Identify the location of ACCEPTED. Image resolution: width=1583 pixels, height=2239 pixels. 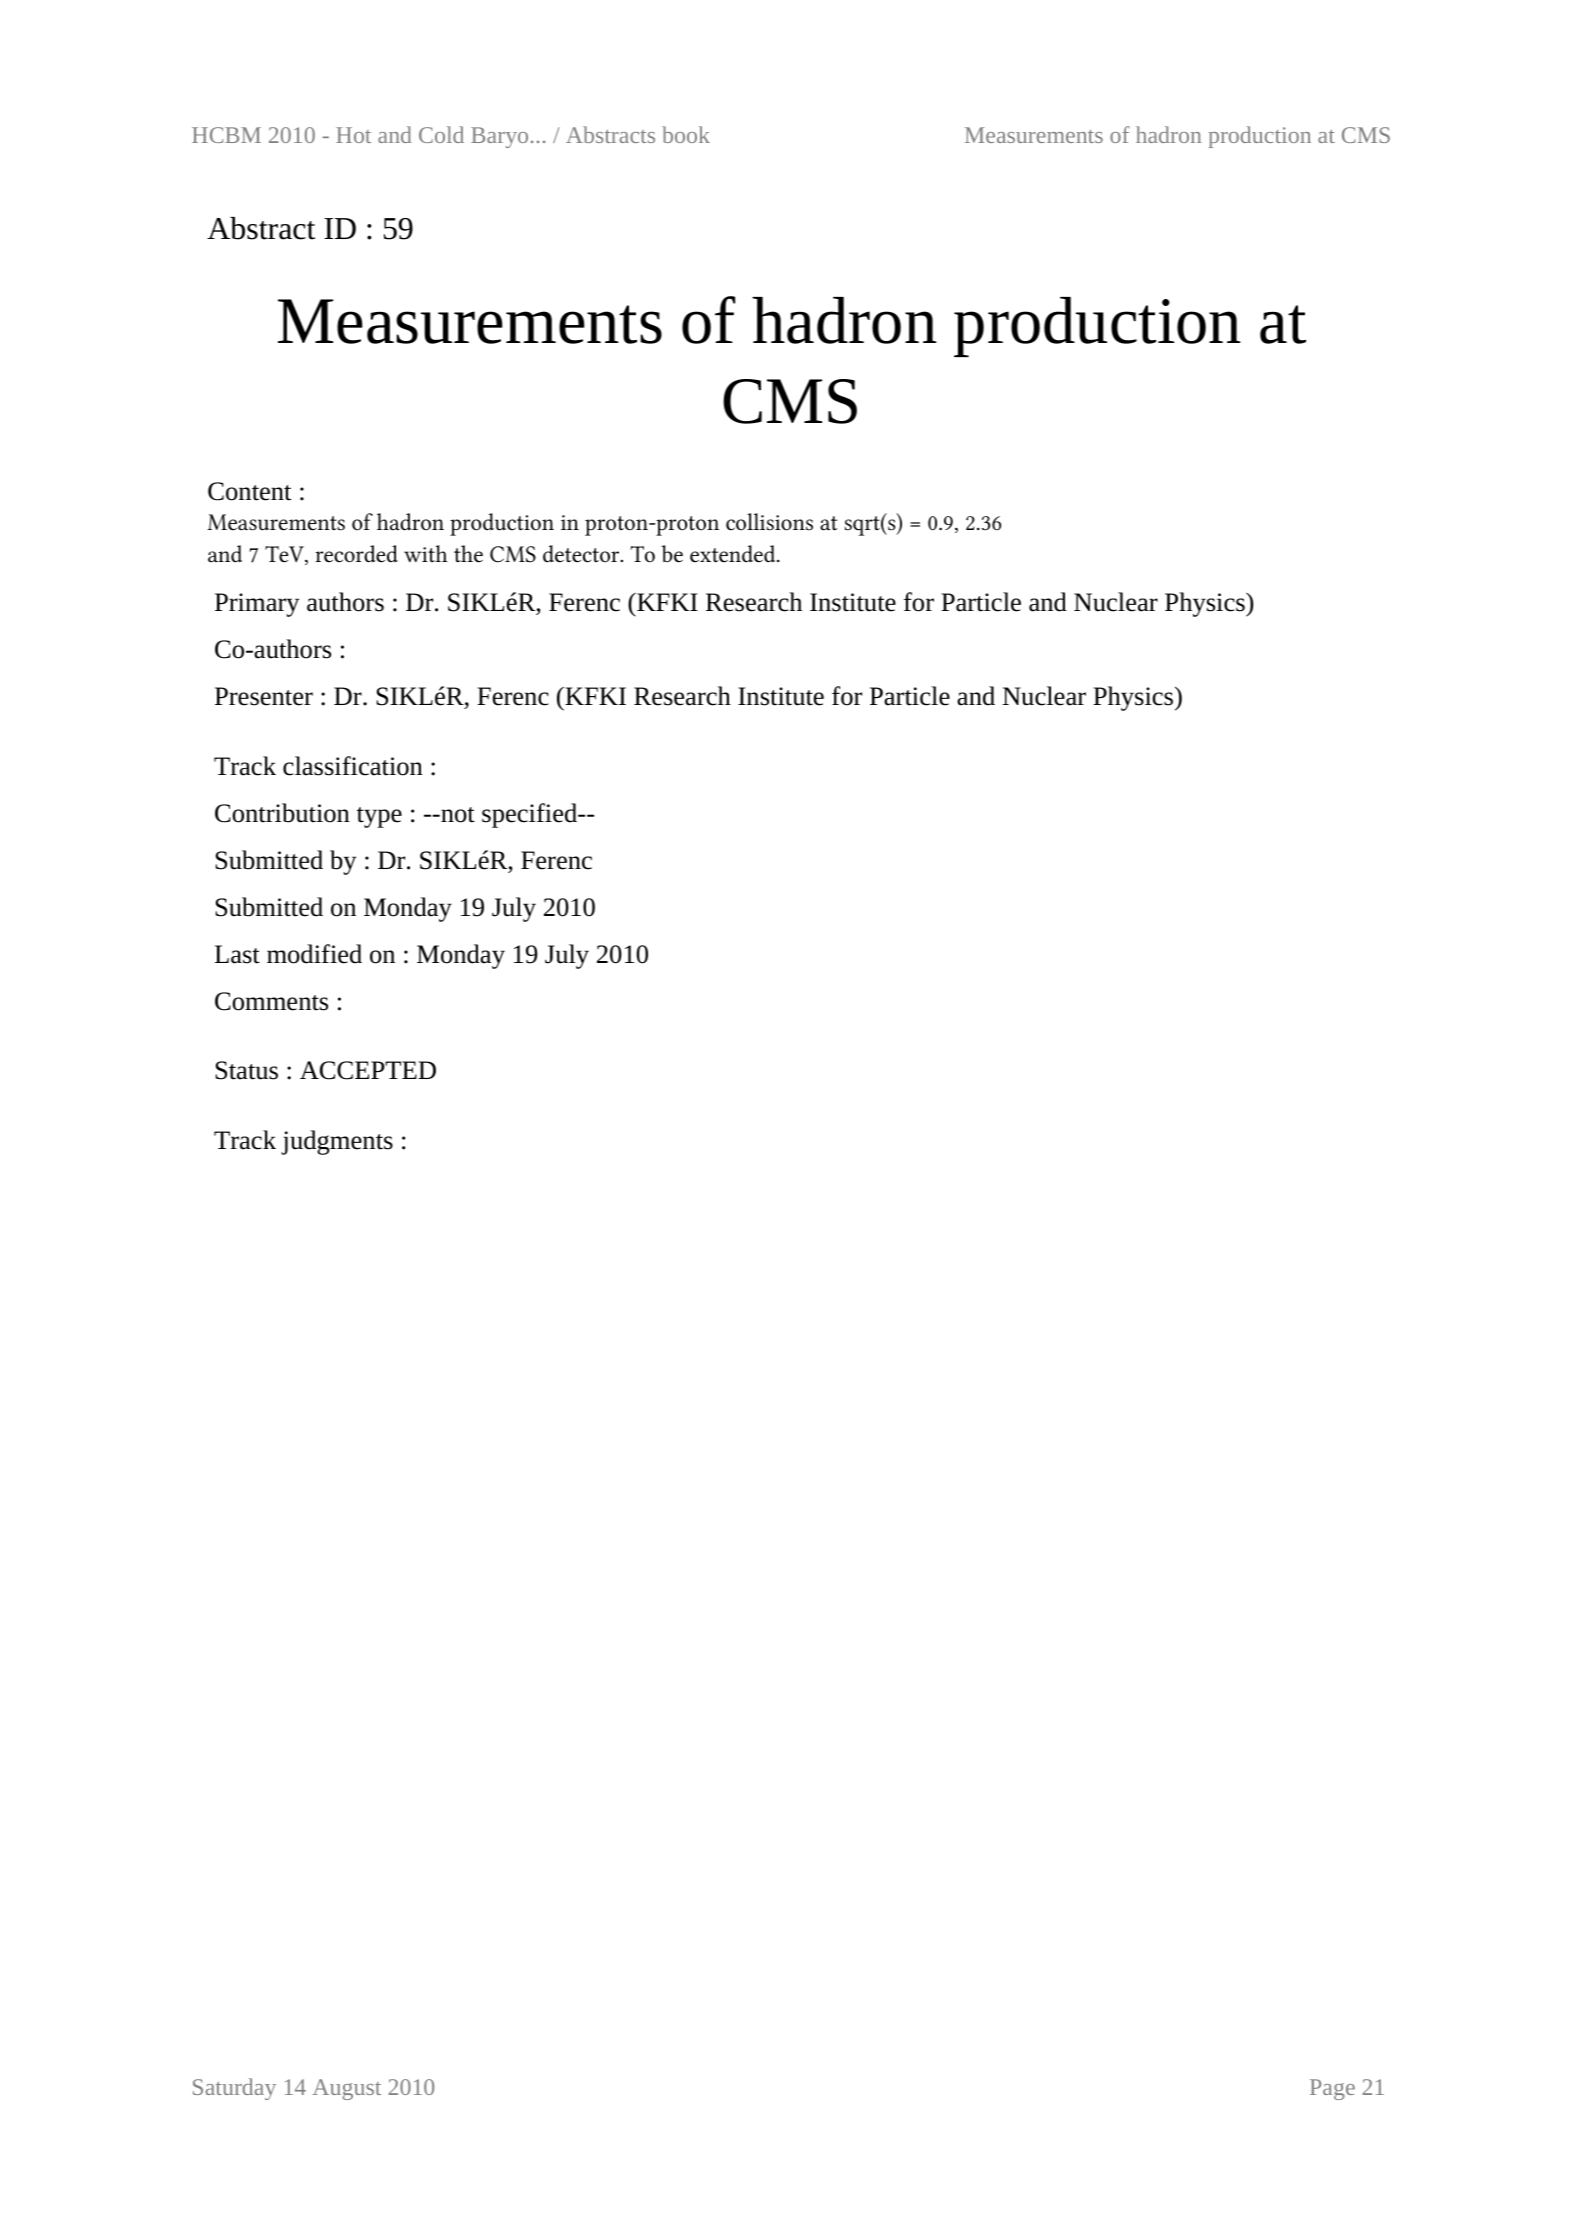
(368, 1070).
